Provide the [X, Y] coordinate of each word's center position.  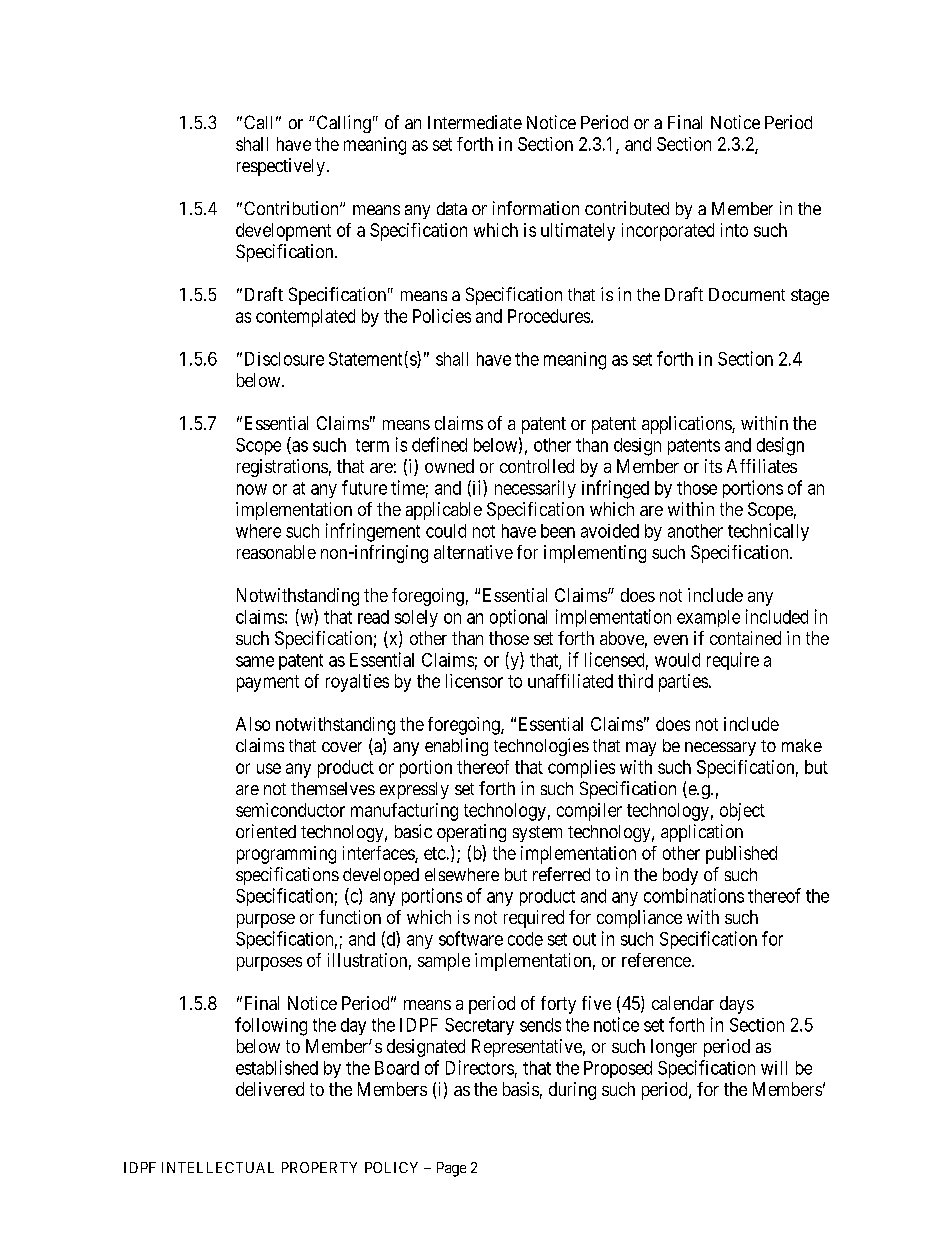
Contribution [292, 208]
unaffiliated [570, 681]
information [536, 208]
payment [268, 683]
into [734, 230]
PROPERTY [319, 1167]
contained [745, 638]
